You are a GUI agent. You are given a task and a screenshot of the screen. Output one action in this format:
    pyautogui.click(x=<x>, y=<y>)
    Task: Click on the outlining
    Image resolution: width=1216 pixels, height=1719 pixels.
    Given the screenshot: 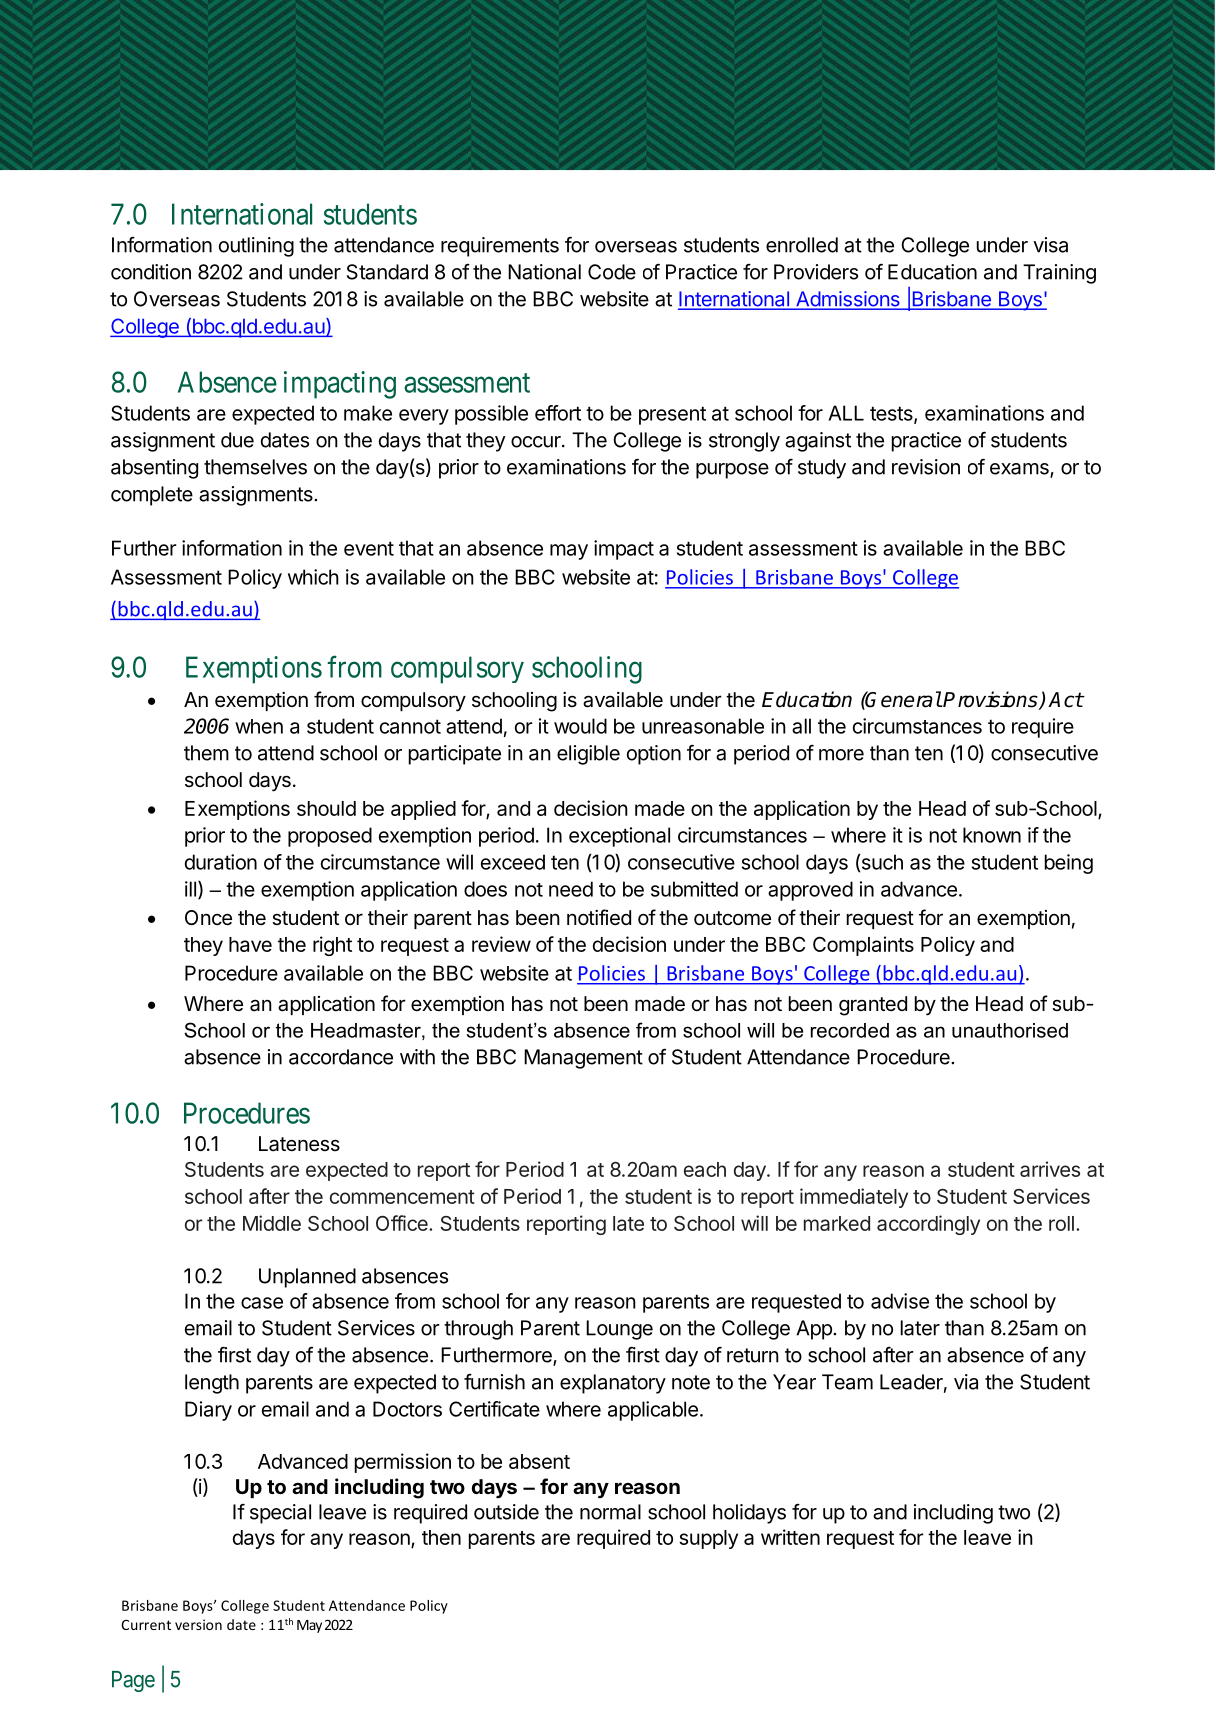 What is the action you would take?
    pyautogui.click(x=256, y=247)
